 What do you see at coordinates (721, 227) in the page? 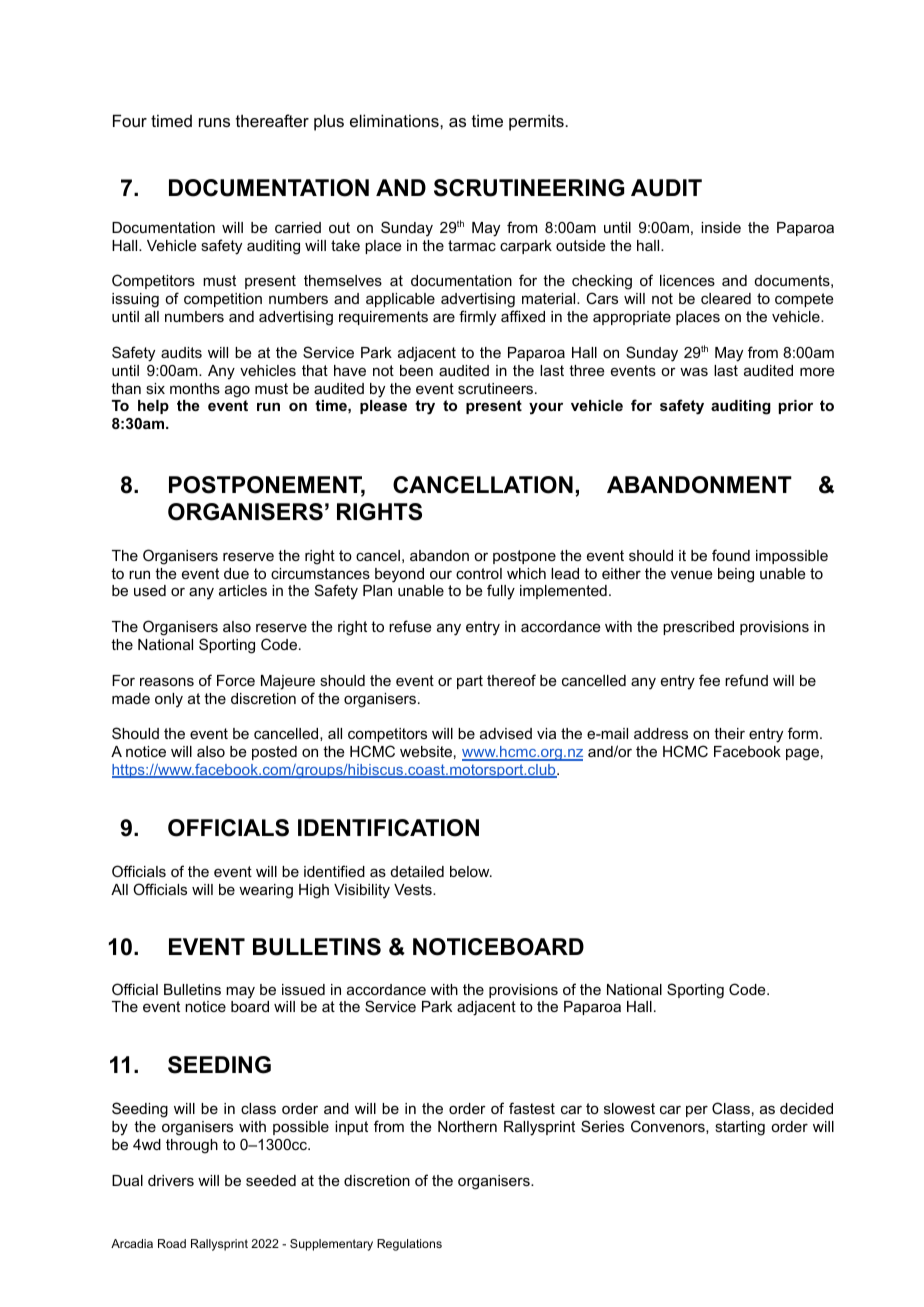
I see `inside` at bounding box center [721, 227].
